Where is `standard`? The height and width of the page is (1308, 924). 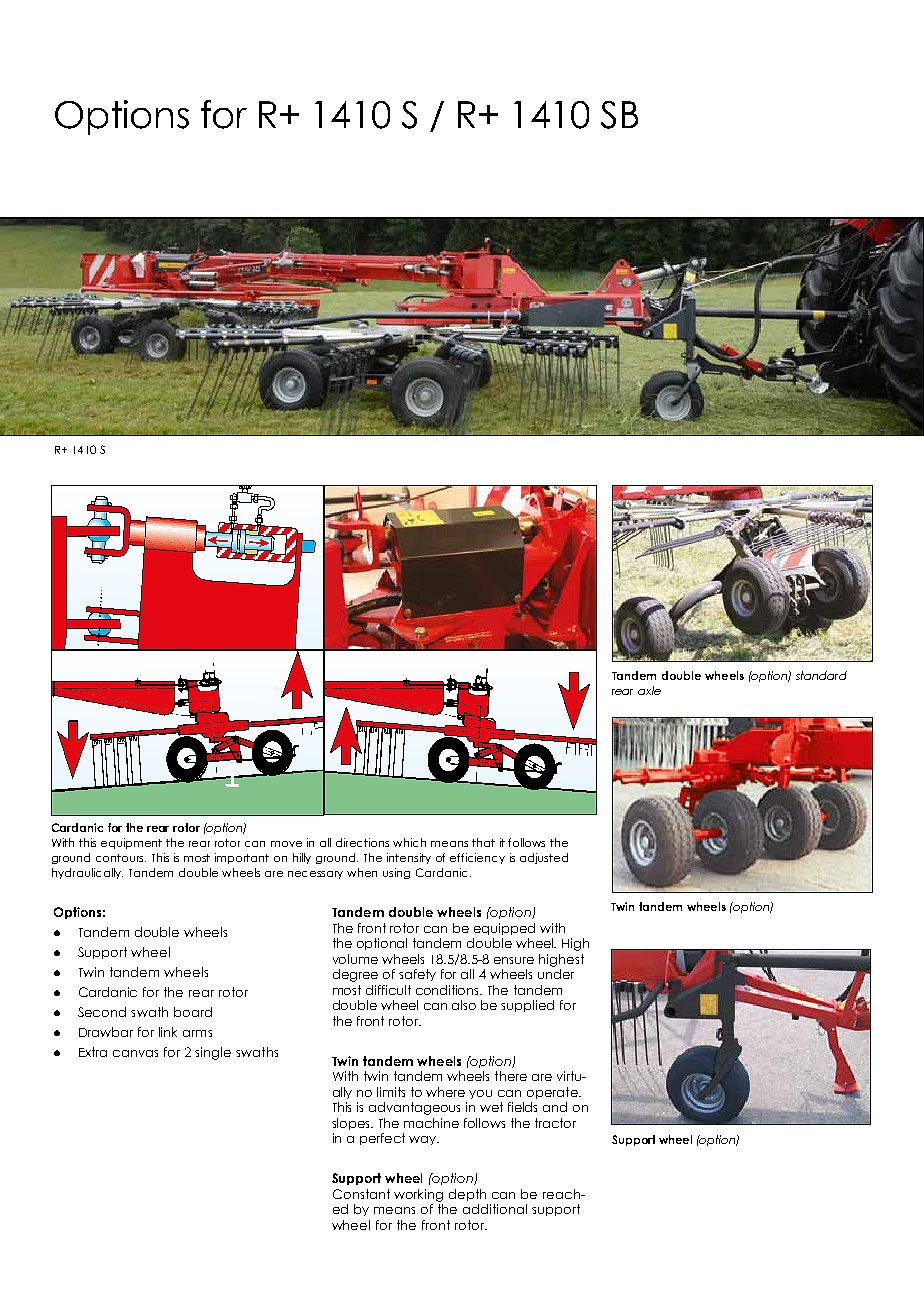
standard is located at coordinates (821, 675).
